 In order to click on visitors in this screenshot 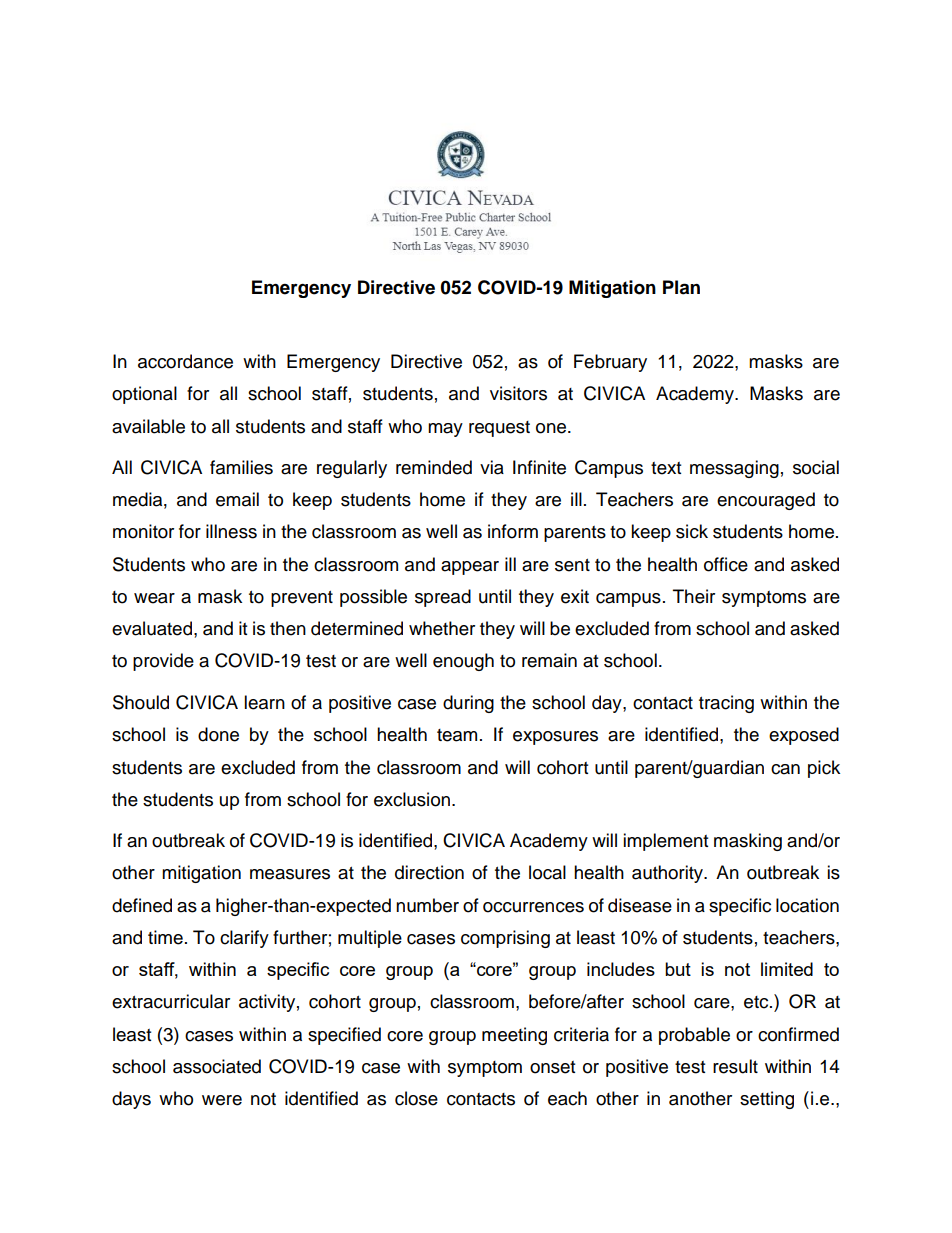, I will do `click(518, 393)`.
